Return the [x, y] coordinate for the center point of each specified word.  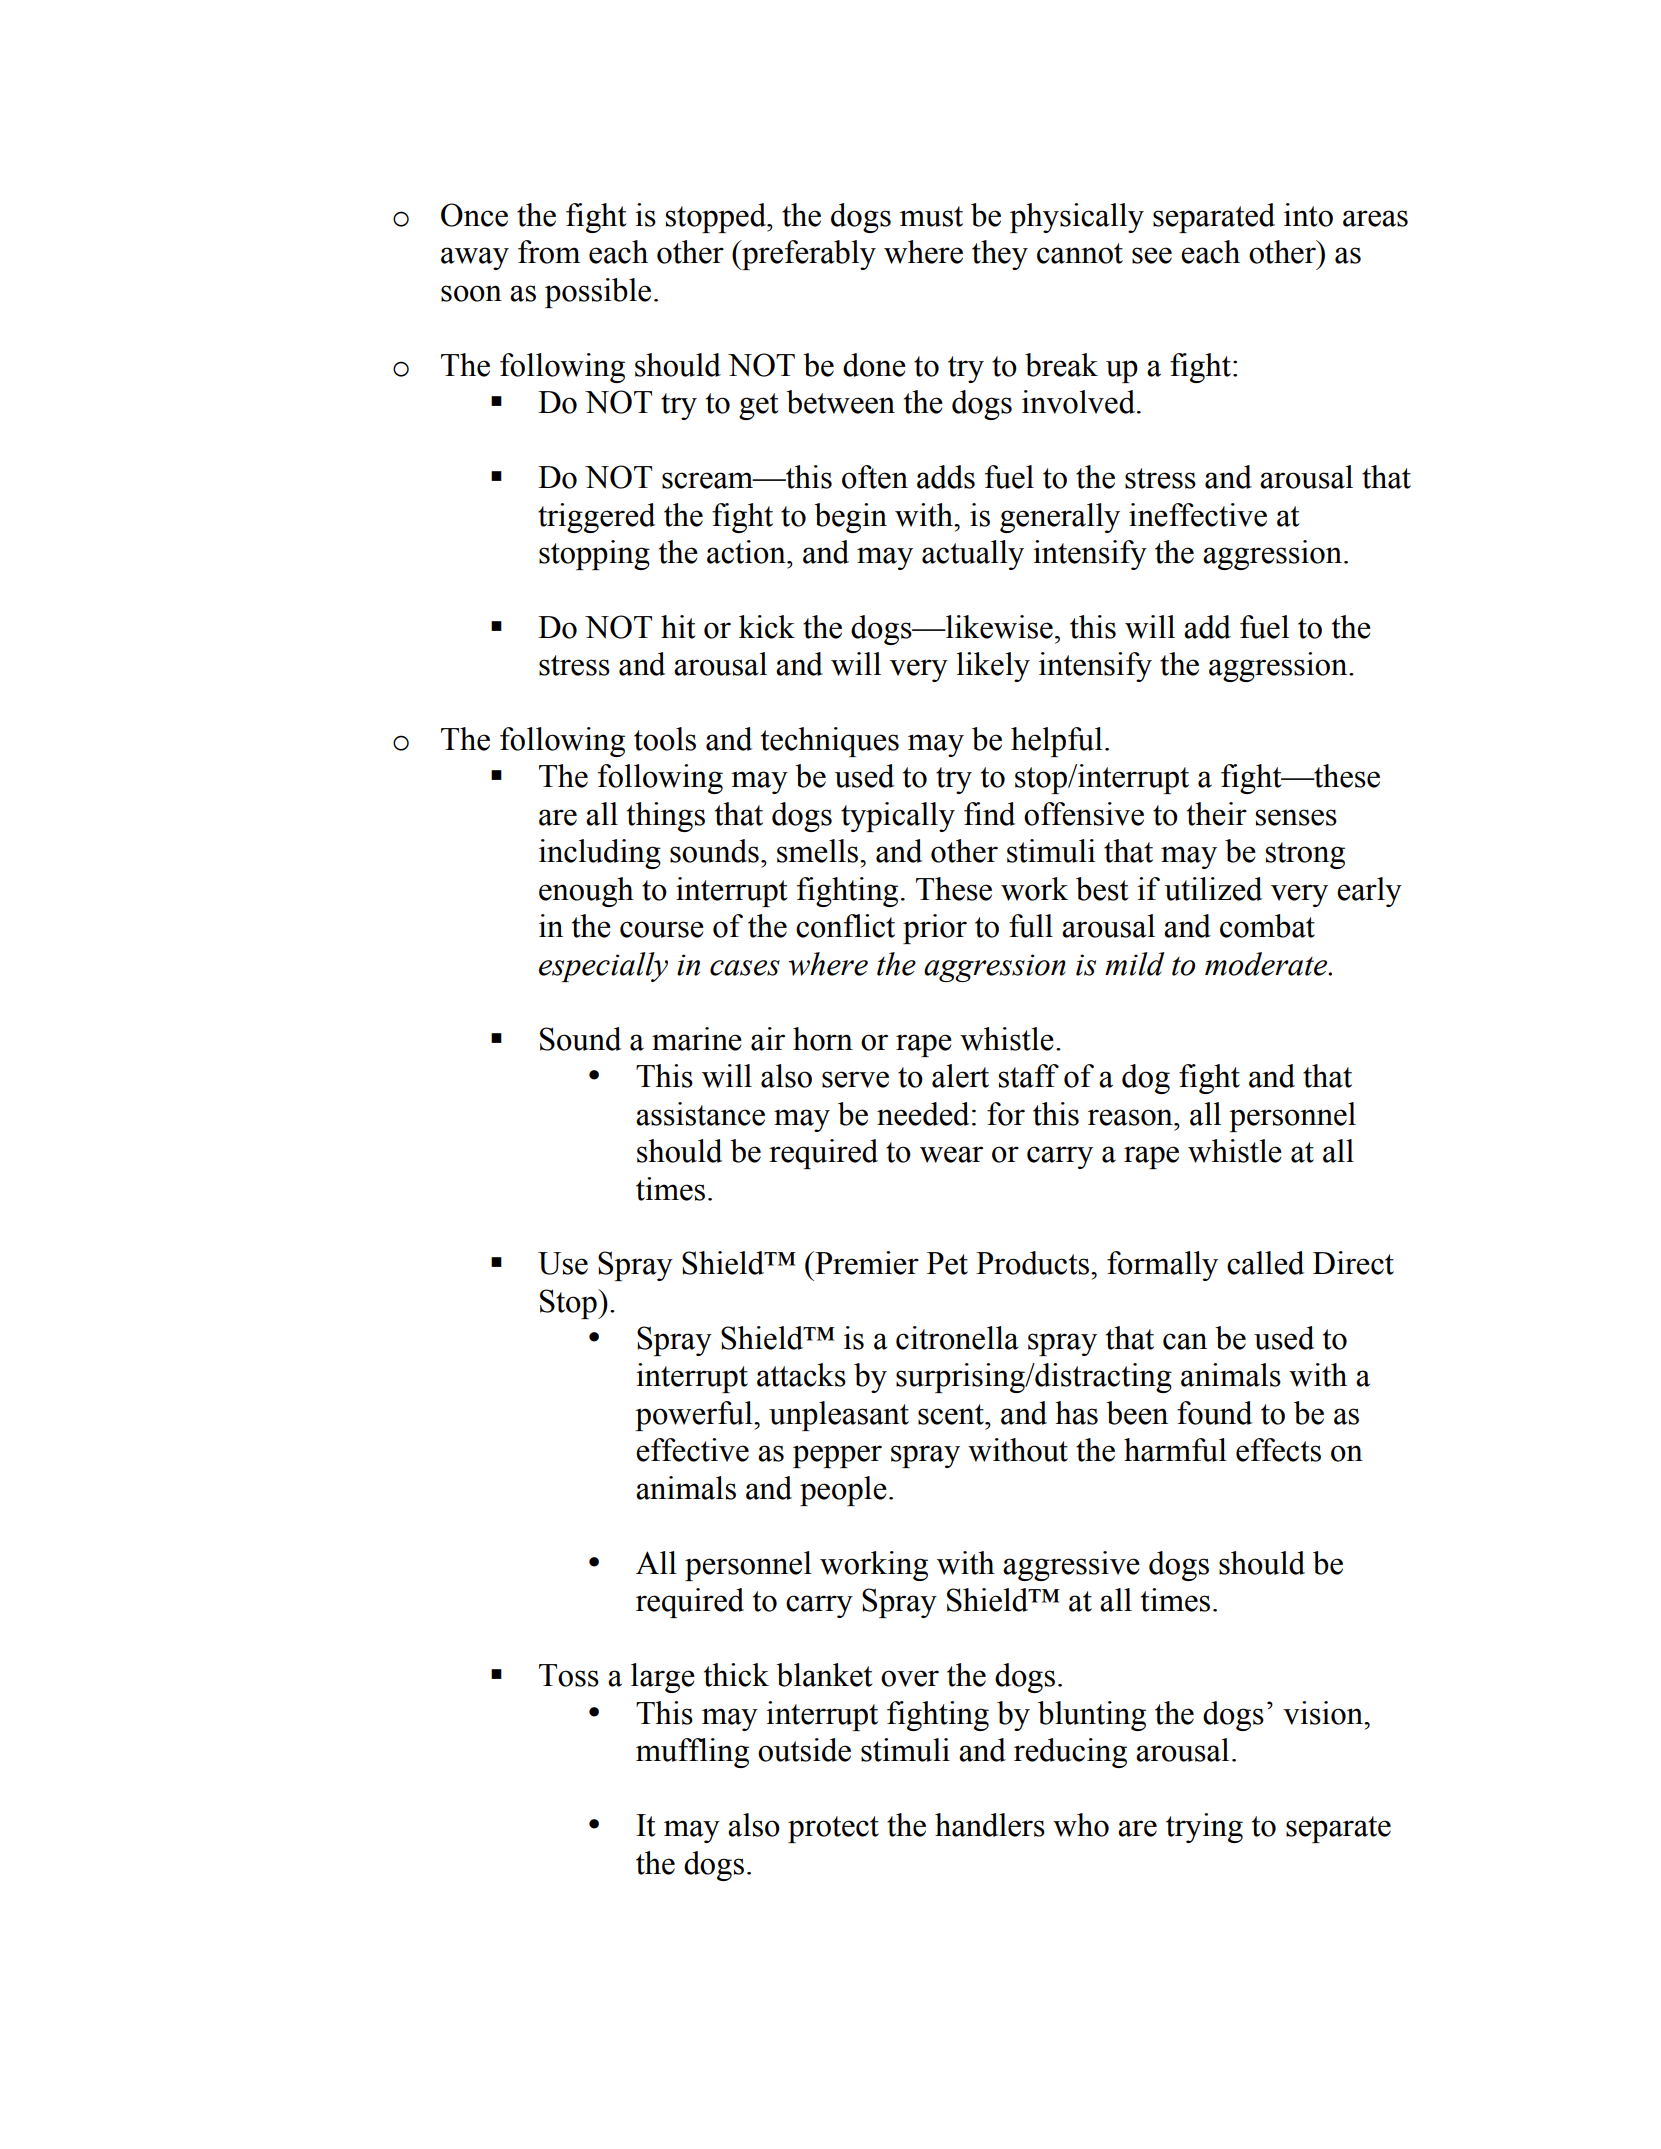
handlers [990, 1825]
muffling [692, 1753]
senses [1296, 817]
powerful [695, 1416]
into [1308, 215]
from [549, 252]
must [931, 216]
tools [665, 739]
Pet [947, 1263]
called [1265, 1263]
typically [898, 817]
